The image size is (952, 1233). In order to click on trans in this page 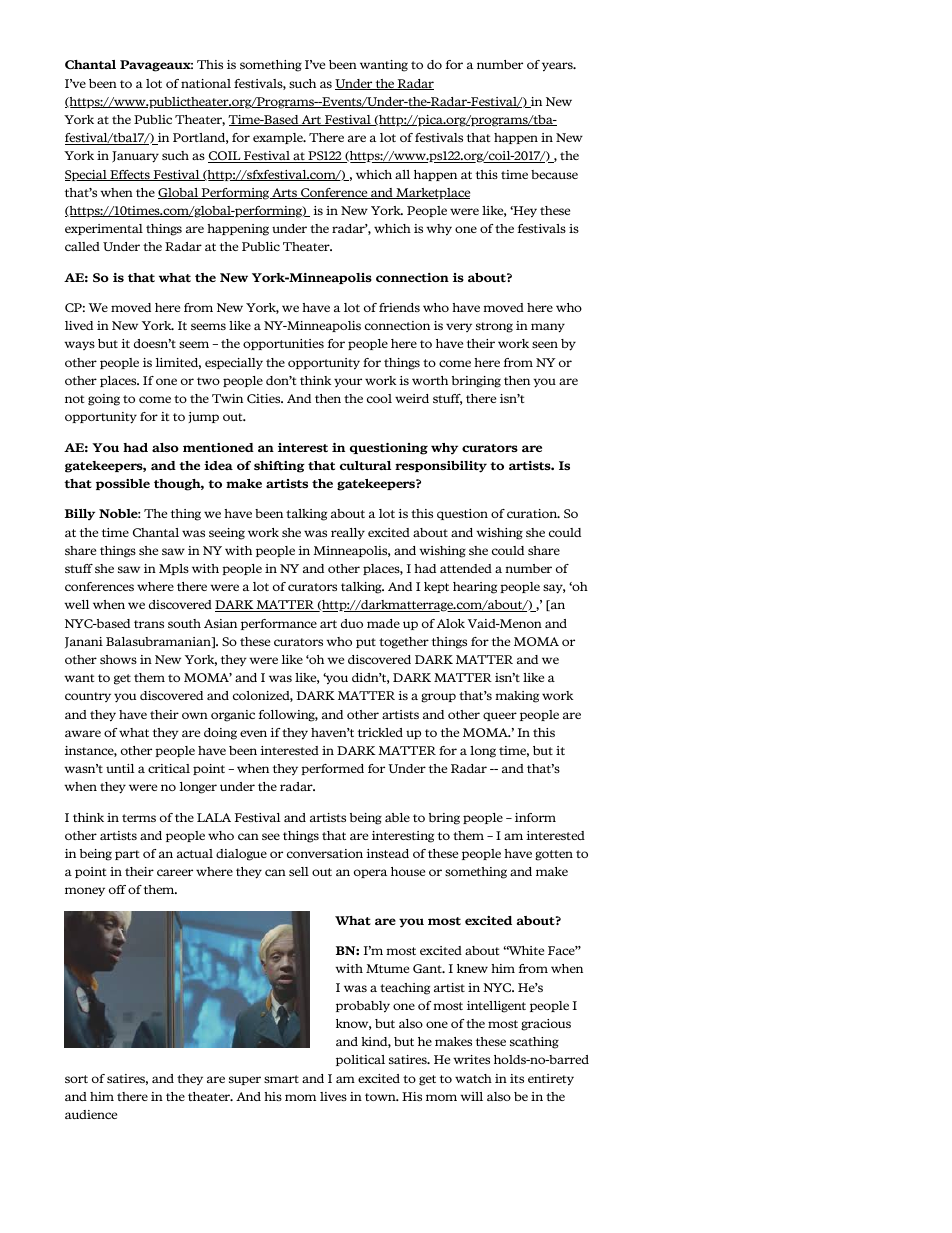, I will do `click(149, 624)`.
